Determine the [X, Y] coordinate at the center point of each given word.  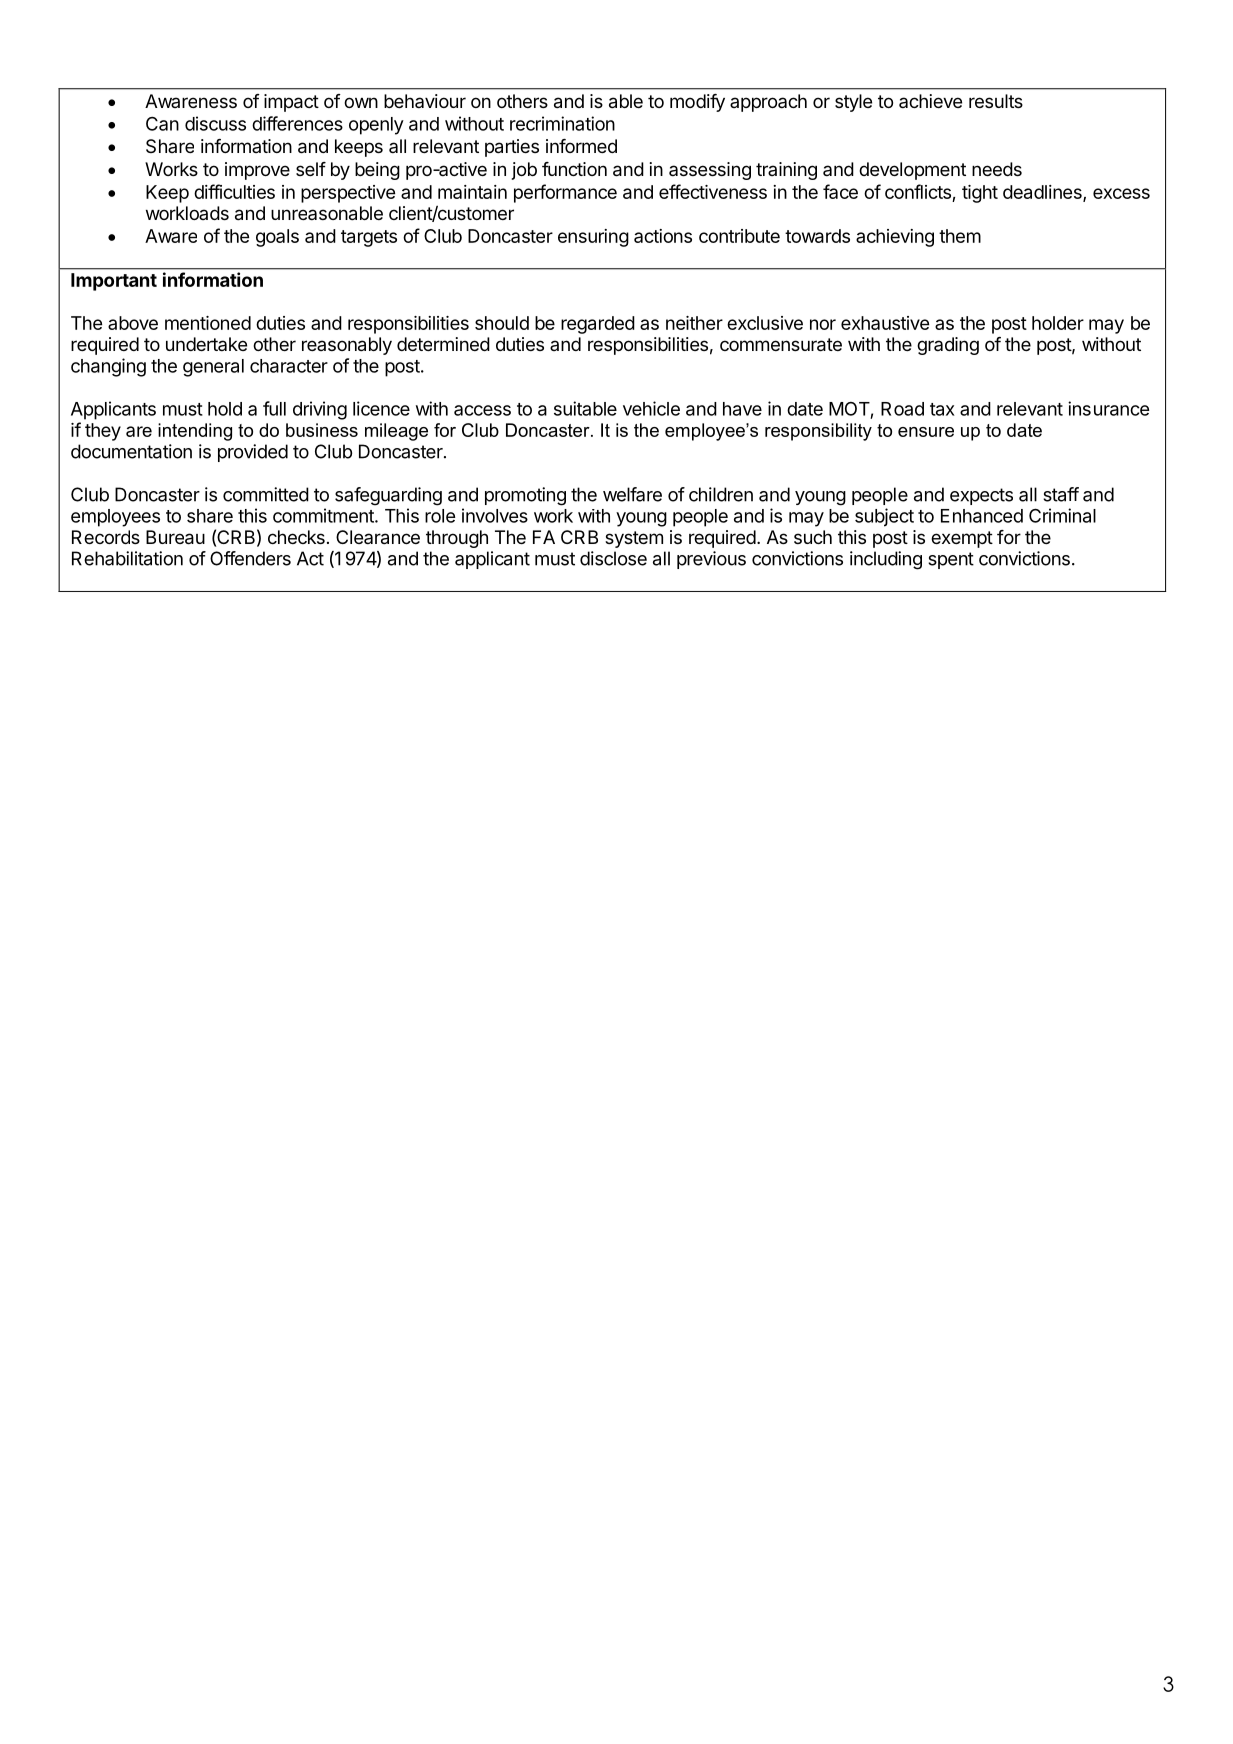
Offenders [250, 558]
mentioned [208, 323]
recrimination [562, 123]
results [996, 101]
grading [948, 346]
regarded [598, 325]
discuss [215, 123]
